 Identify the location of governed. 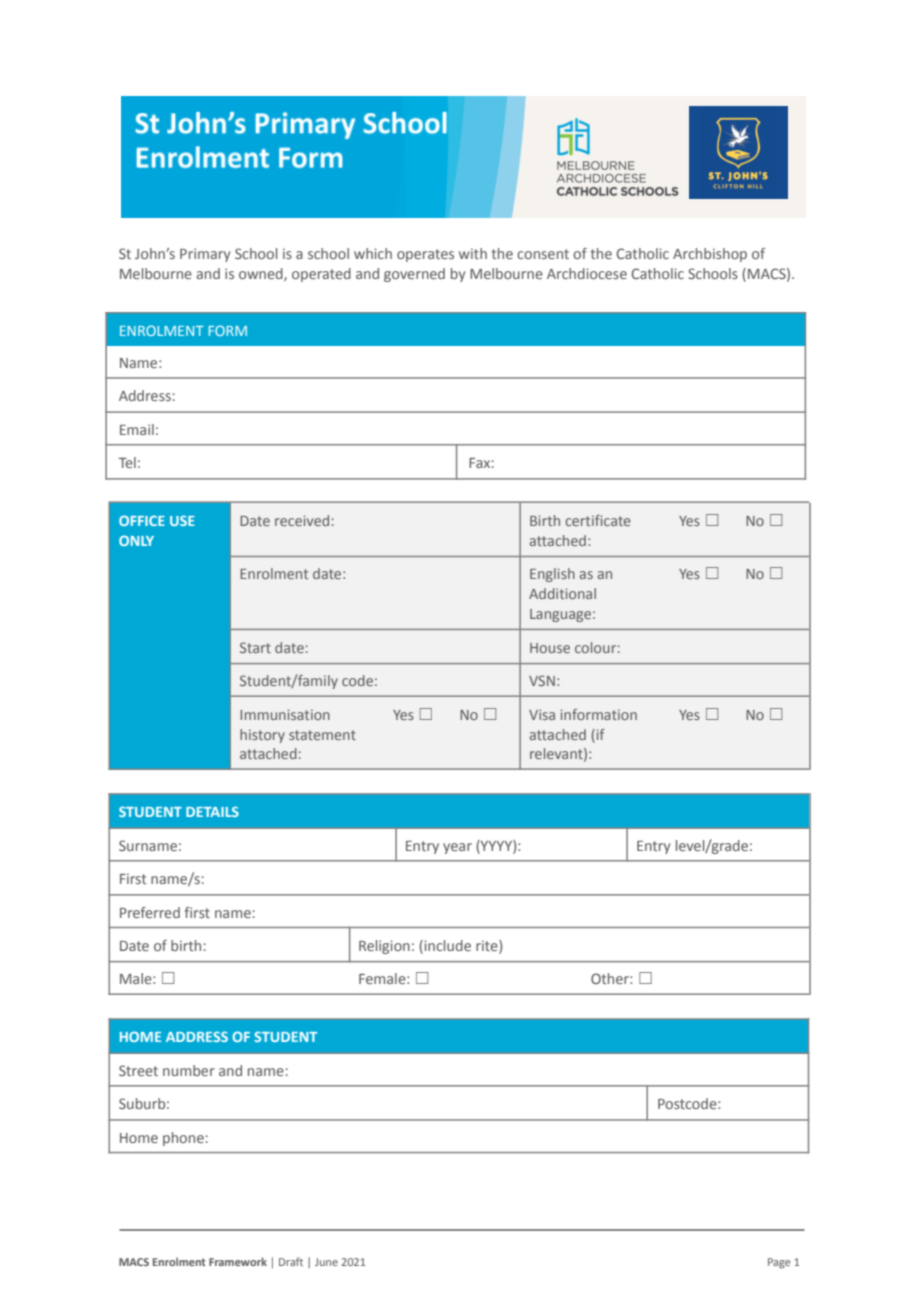
(414, 275).
